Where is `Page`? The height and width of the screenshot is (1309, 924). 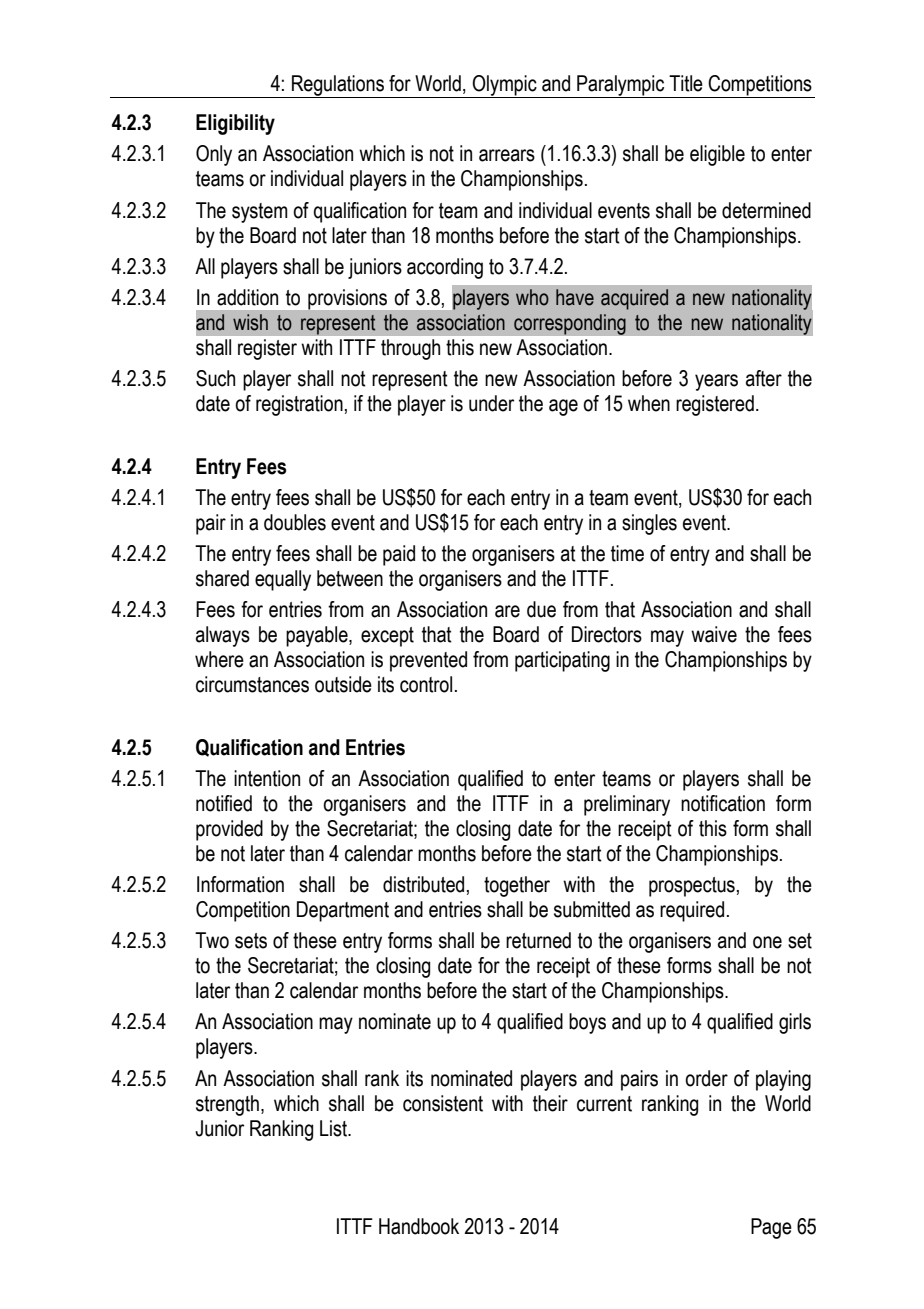
Page is located at coordinates (771, 1228).
